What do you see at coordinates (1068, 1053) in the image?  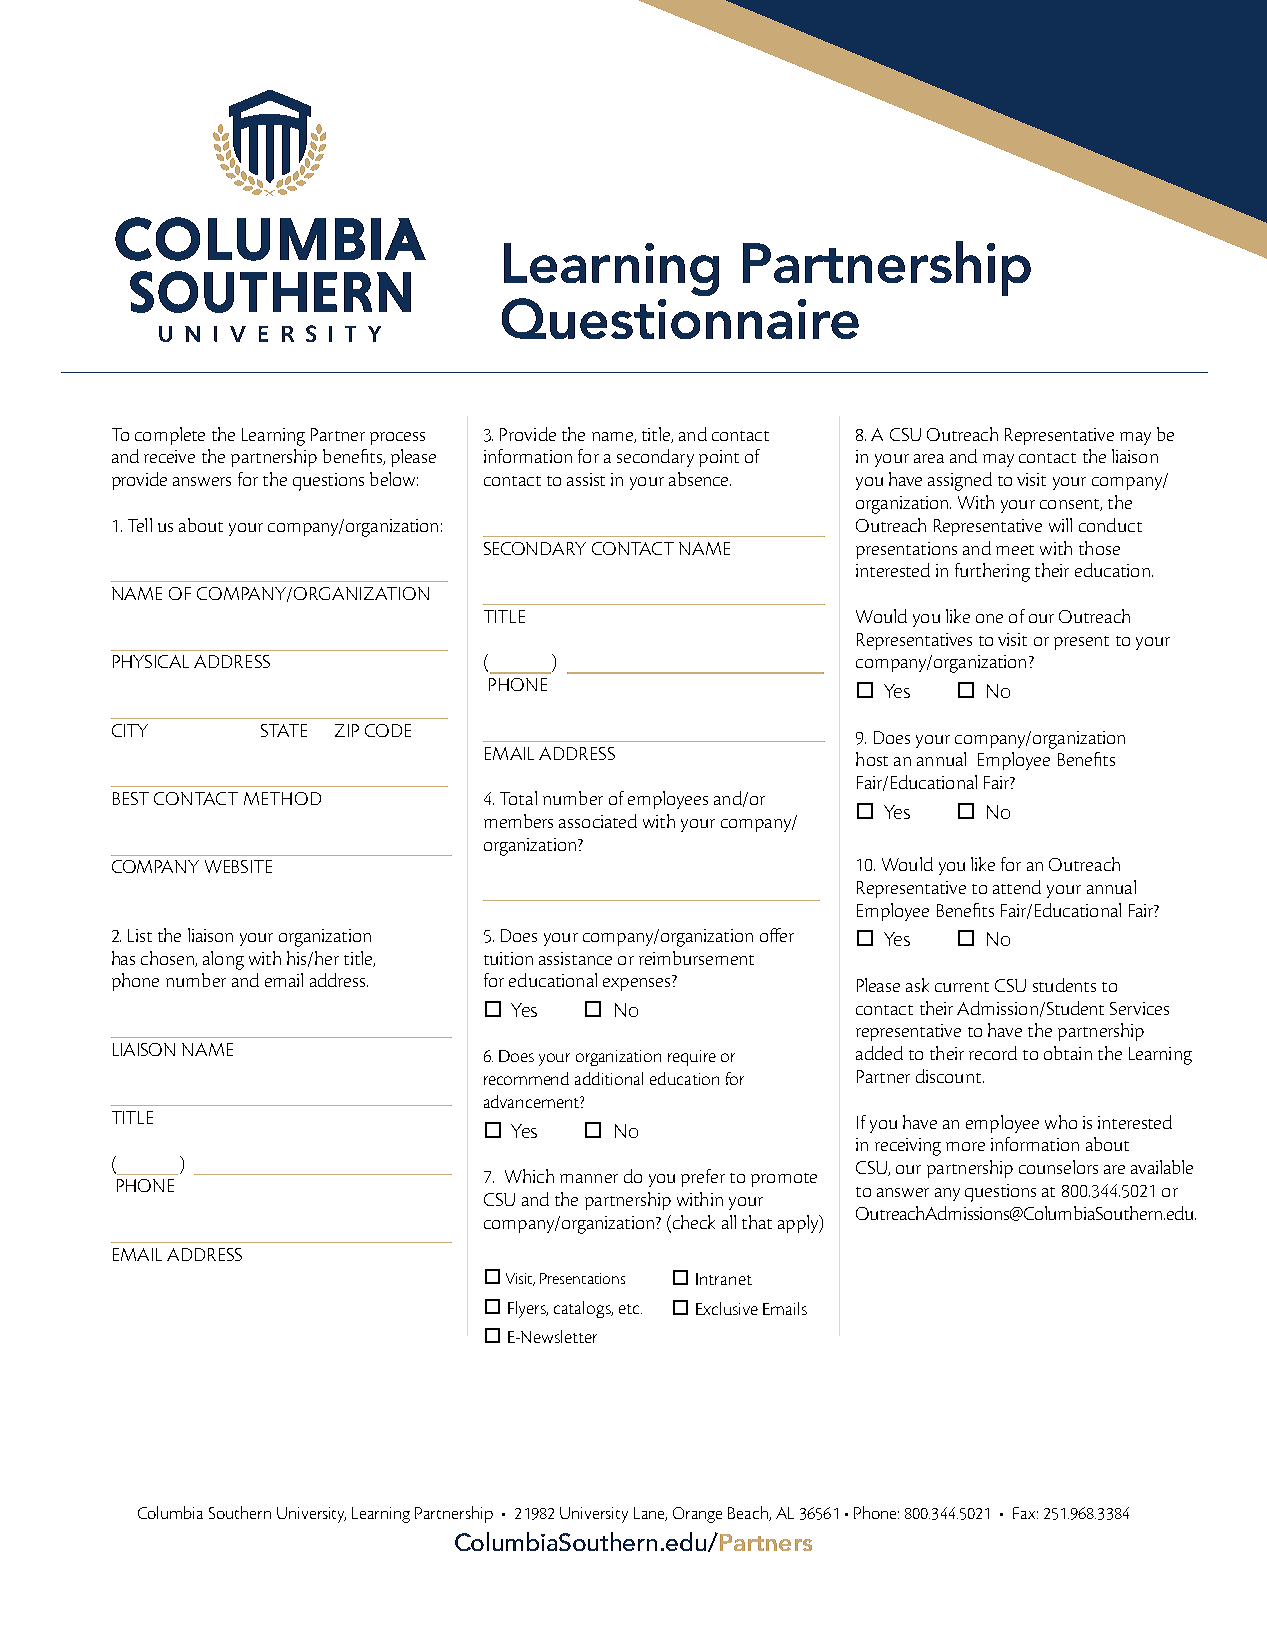 I see `obtain` at bounding box center [1068, 1053].
